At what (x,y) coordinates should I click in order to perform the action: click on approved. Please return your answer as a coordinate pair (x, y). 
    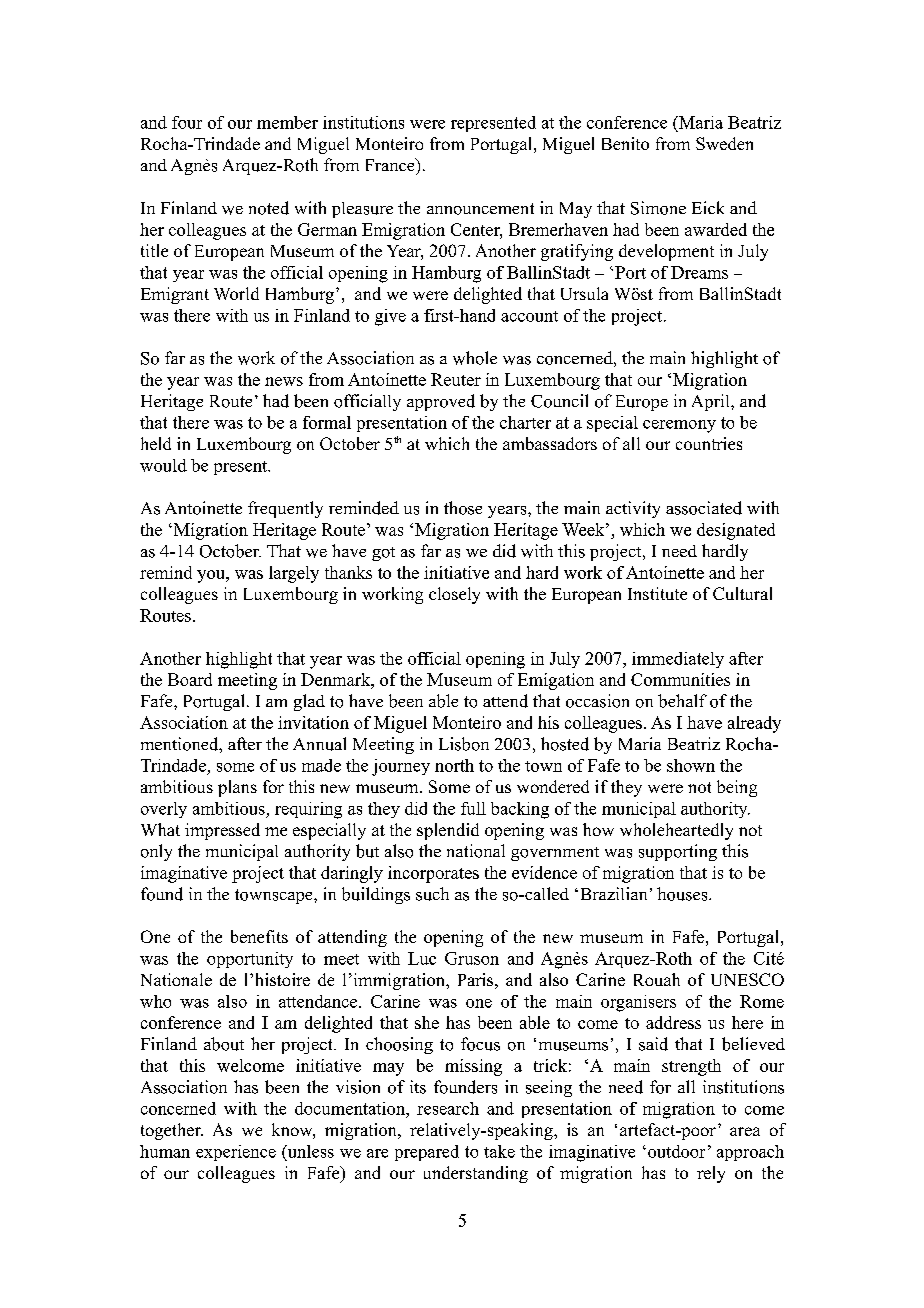
    Looking at the image, I should click on (441, 402).
